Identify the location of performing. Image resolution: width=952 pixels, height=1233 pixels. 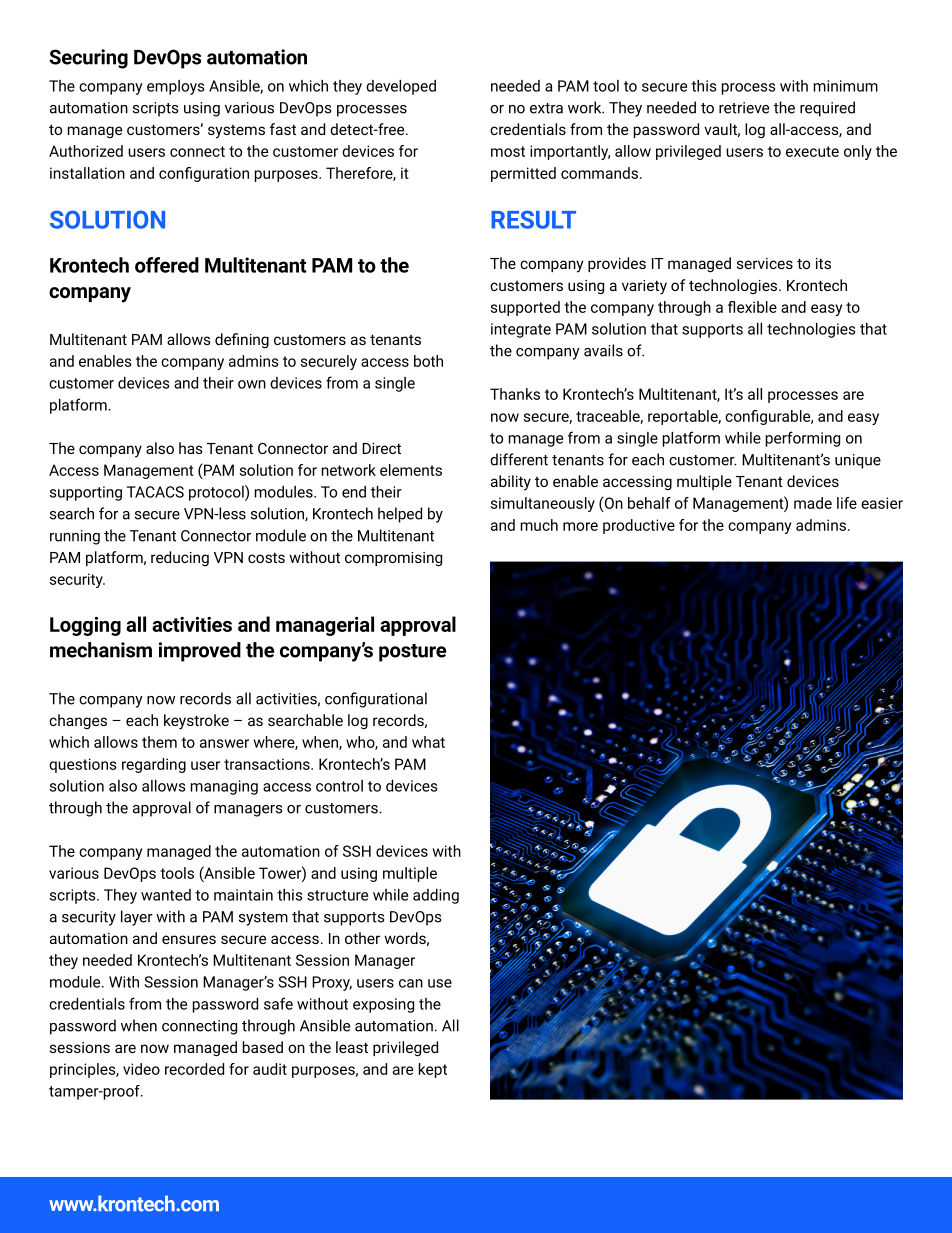
(803, 439).
